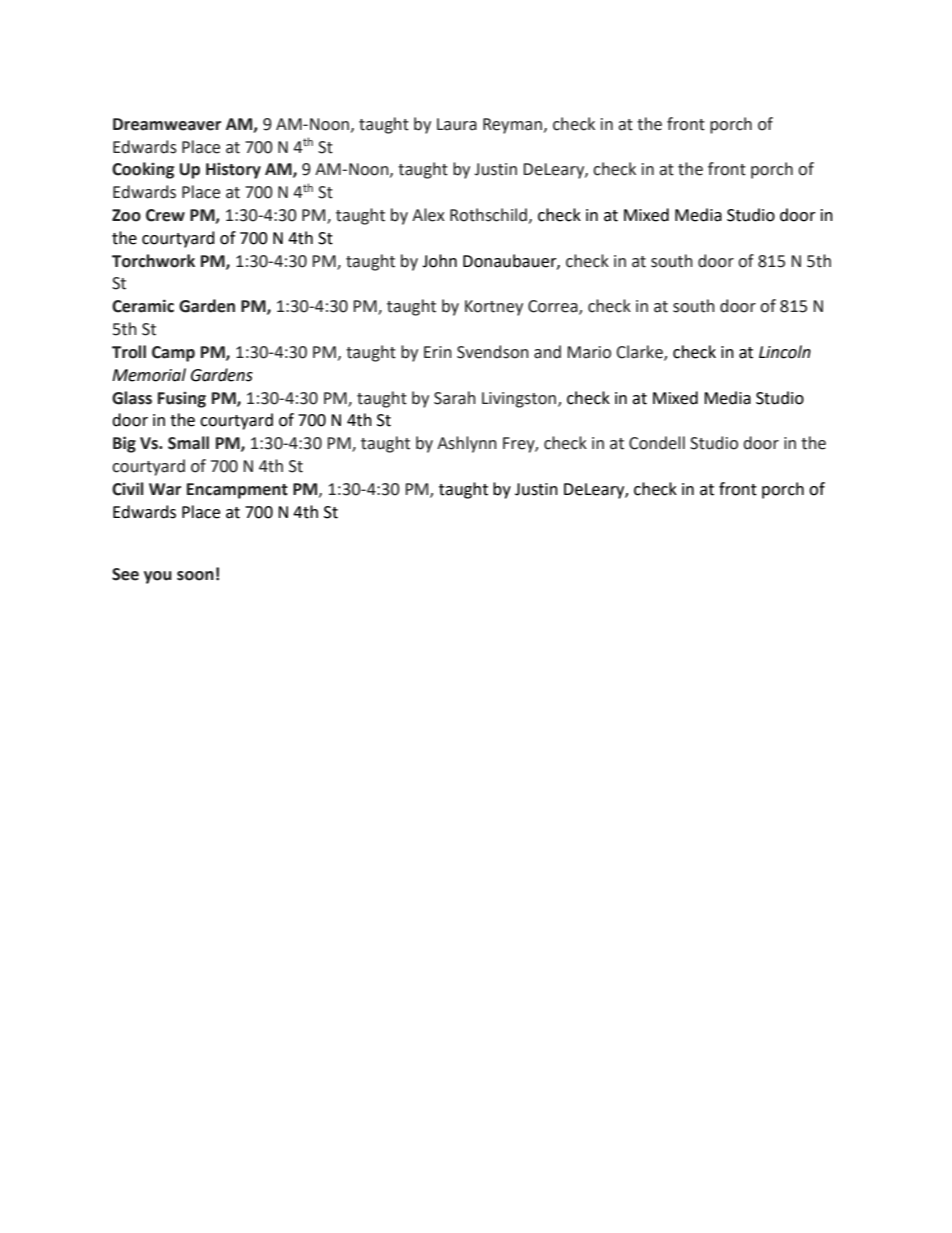  What do you see at coordinates (438, 352) in the page?
I see `Erin` at bounding box center [438, 352].
